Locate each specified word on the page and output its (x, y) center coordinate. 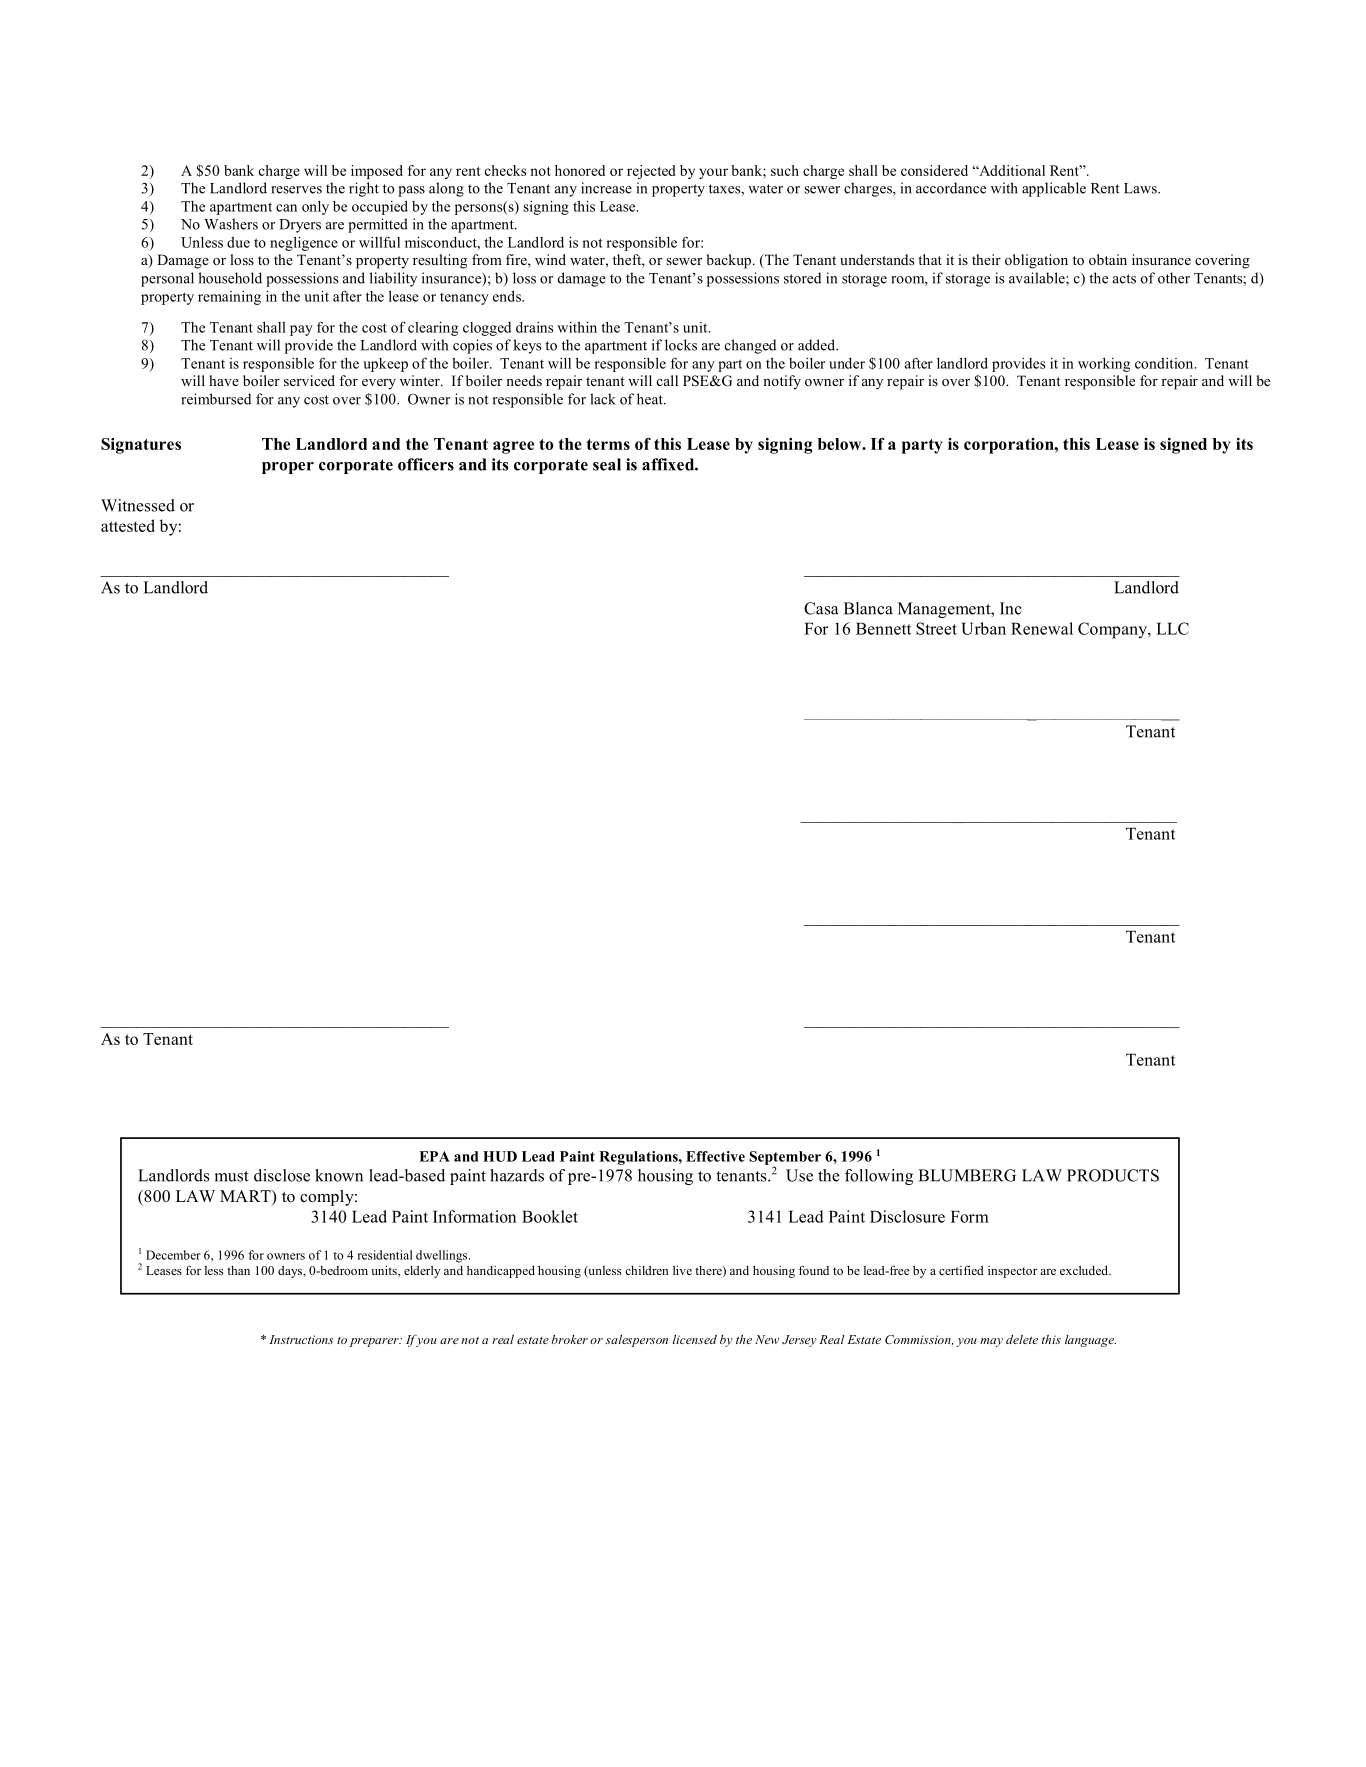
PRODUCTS (1113, 1175)
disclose (282, 1175)
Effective (715, 1156)
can (286, 208)
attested (128, 525)
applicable (1054, 189)
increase (606, 188)
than (238, 1270)
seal (607, 464)
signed (1183, 446)
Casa (821, 608)
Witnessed (138, 505)
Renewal (1042, 628)
